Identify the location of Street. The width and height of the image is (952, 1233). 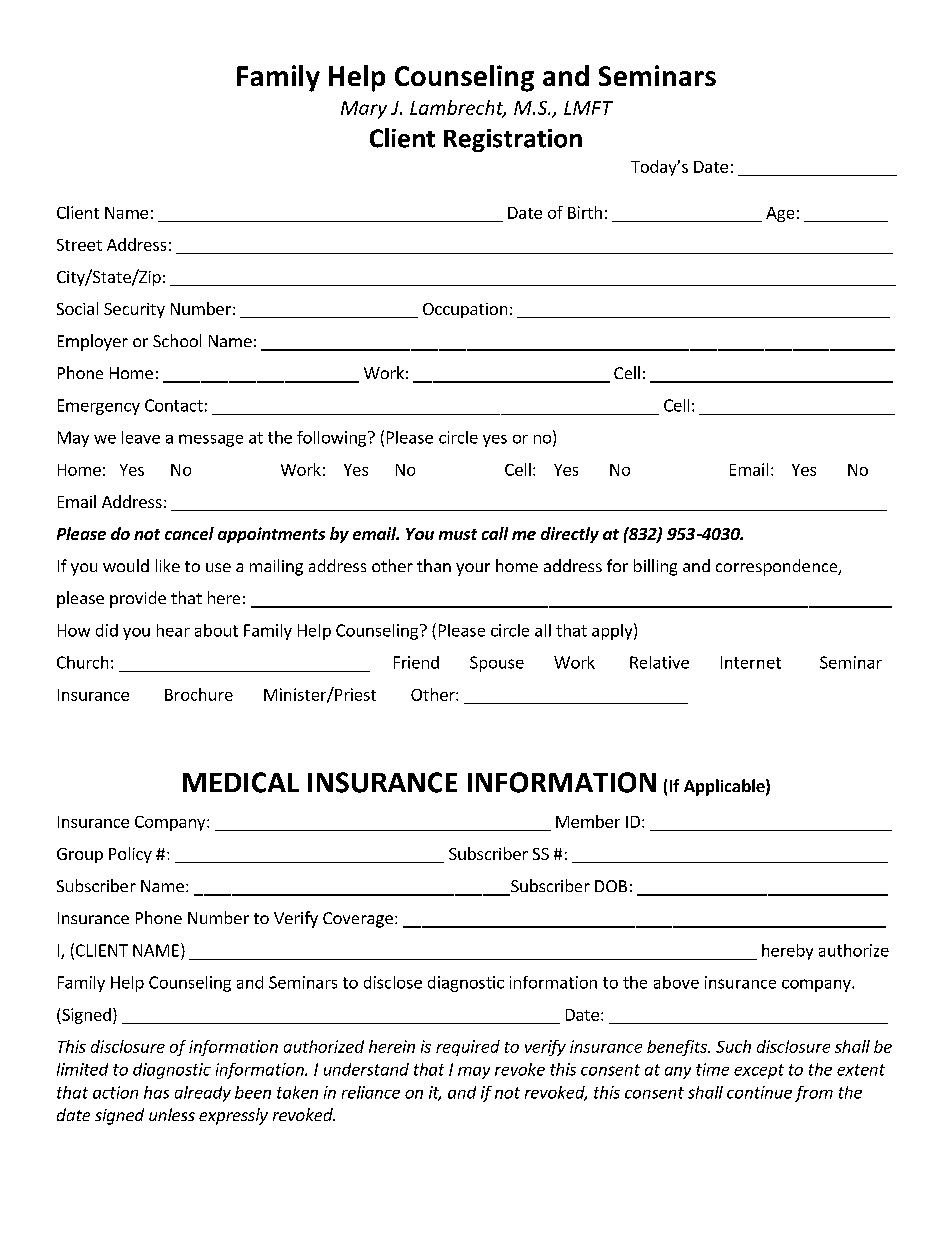
(79, 245).
